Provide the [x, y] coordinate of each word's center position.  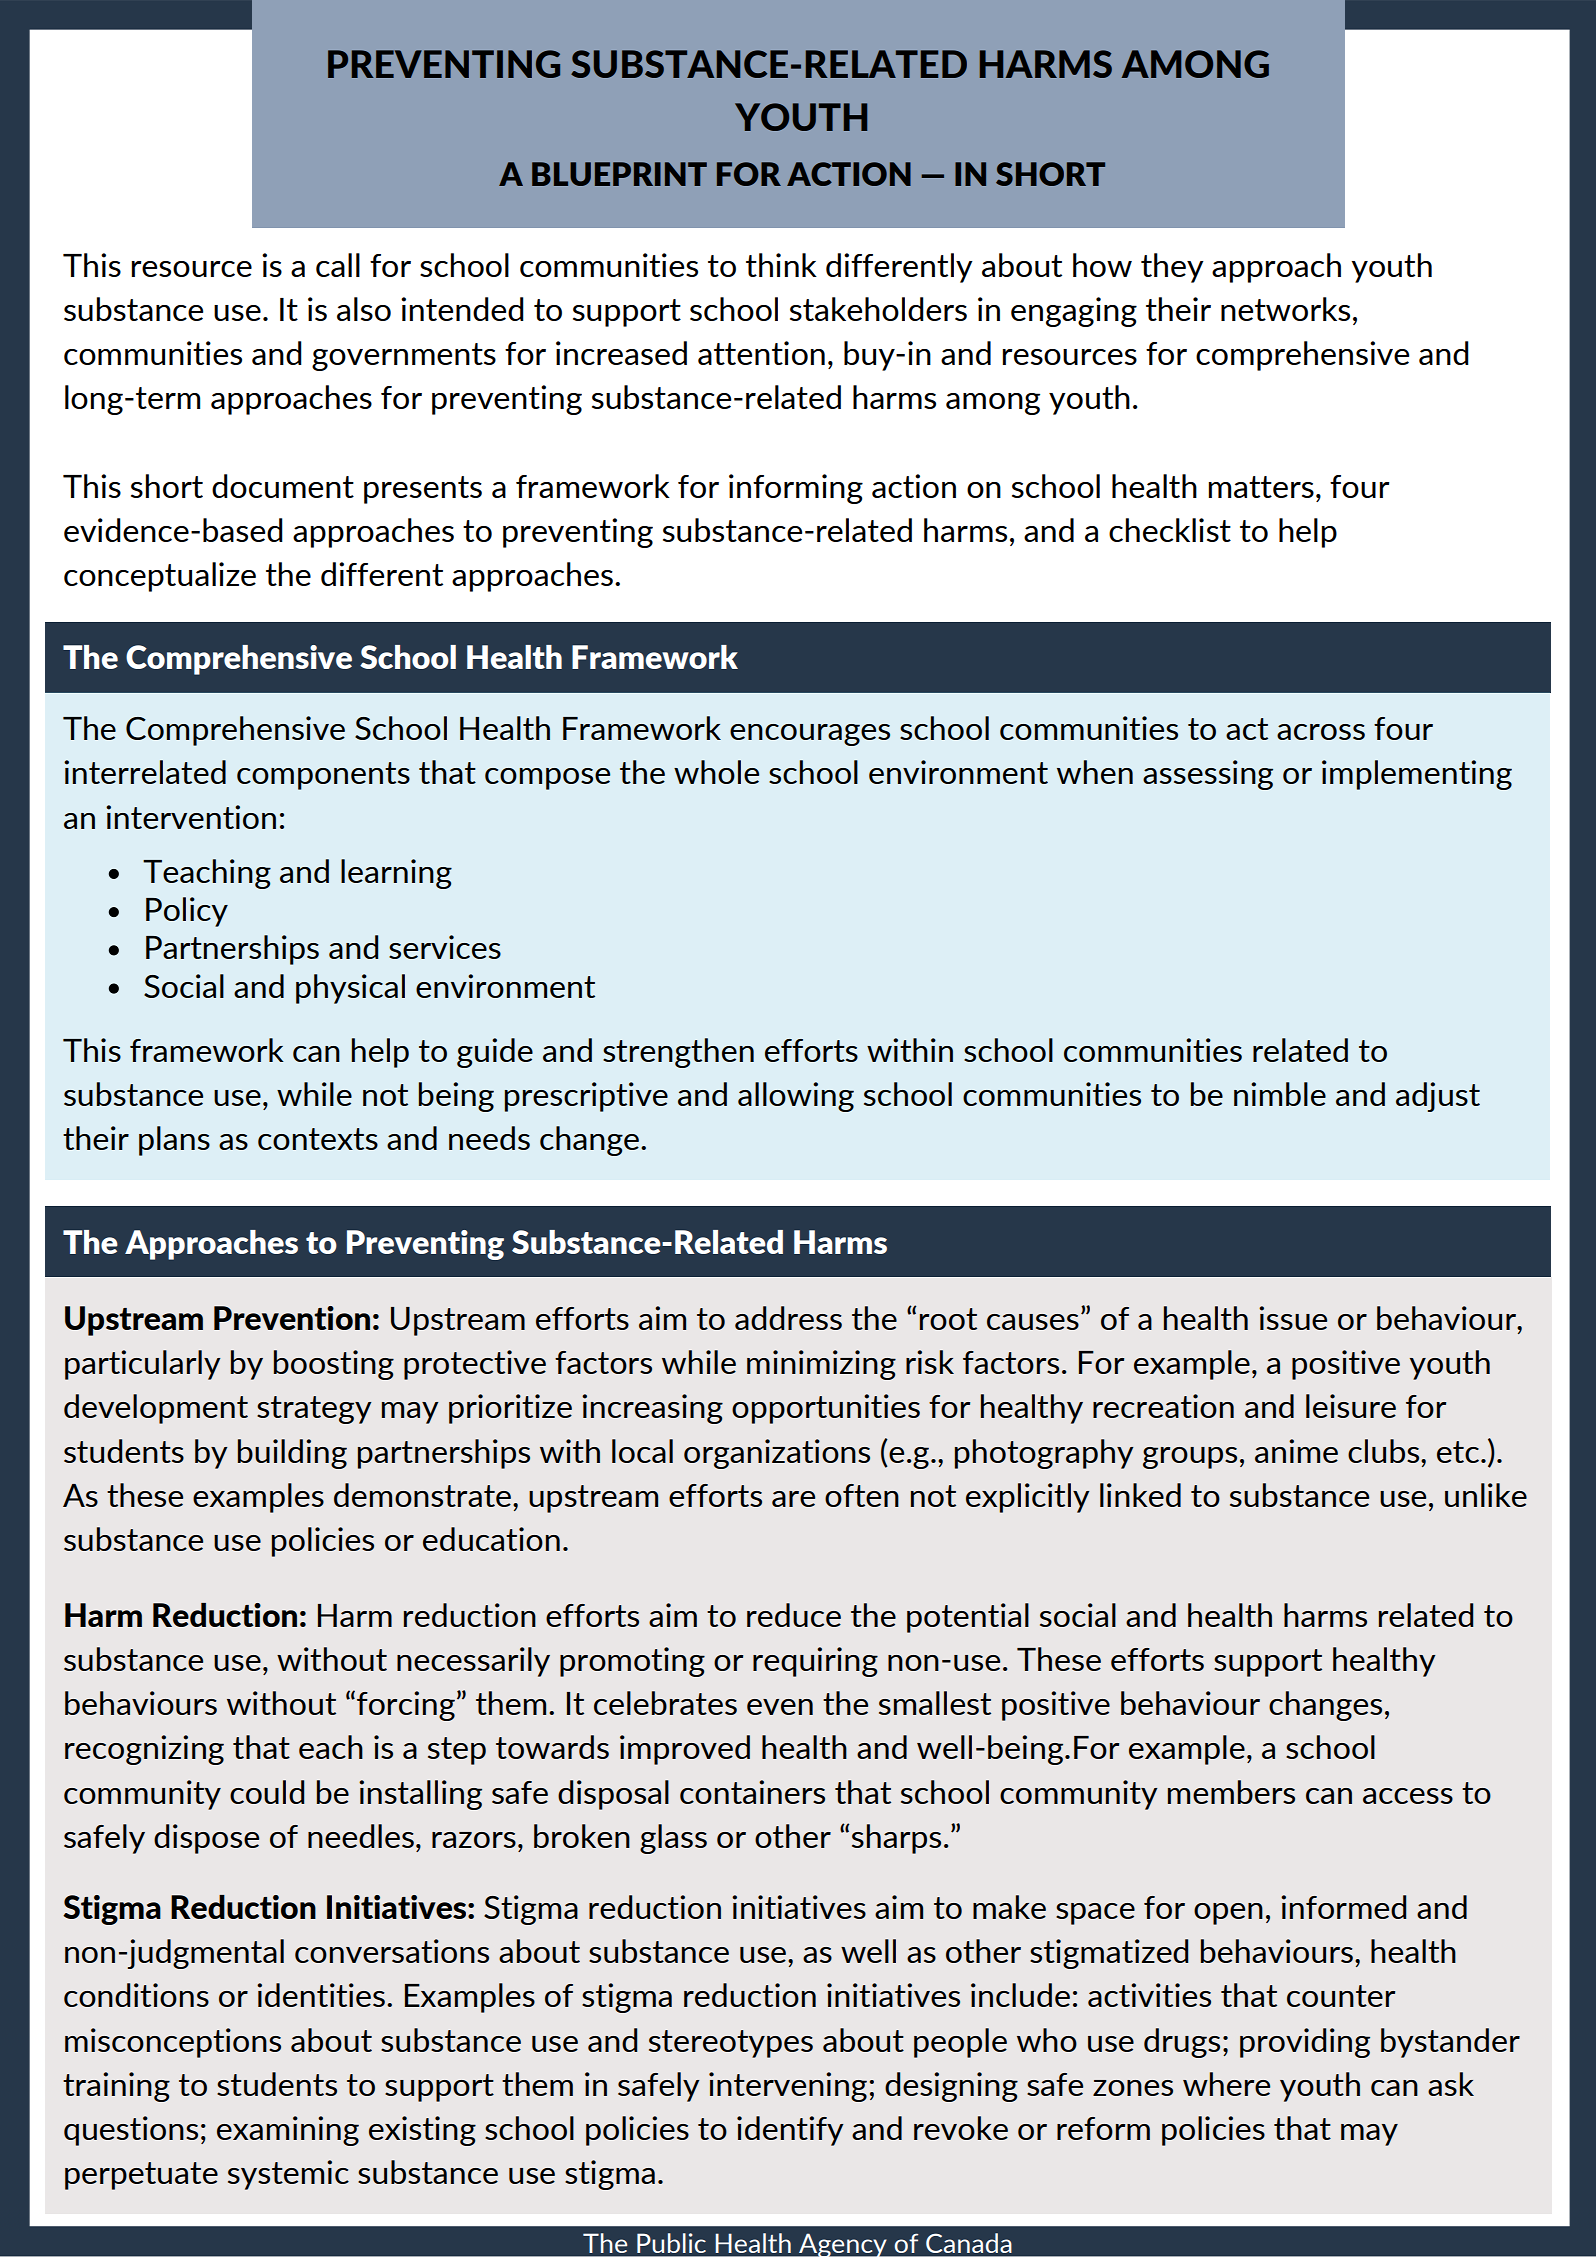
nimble [1280, 1094]
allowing [796, 1097]
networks [1285, 309]
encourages [810, 735]
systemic [288, 2175]
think [781, 265]
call [338, 265]
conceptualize [160, 577]
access [1408, 1796]
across [1321, 732]
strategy [314, 1410]
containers [752, 1792]
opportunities [826, 1409]
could [267, 1792]
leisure [1351, 1406]
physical [350, 989]
